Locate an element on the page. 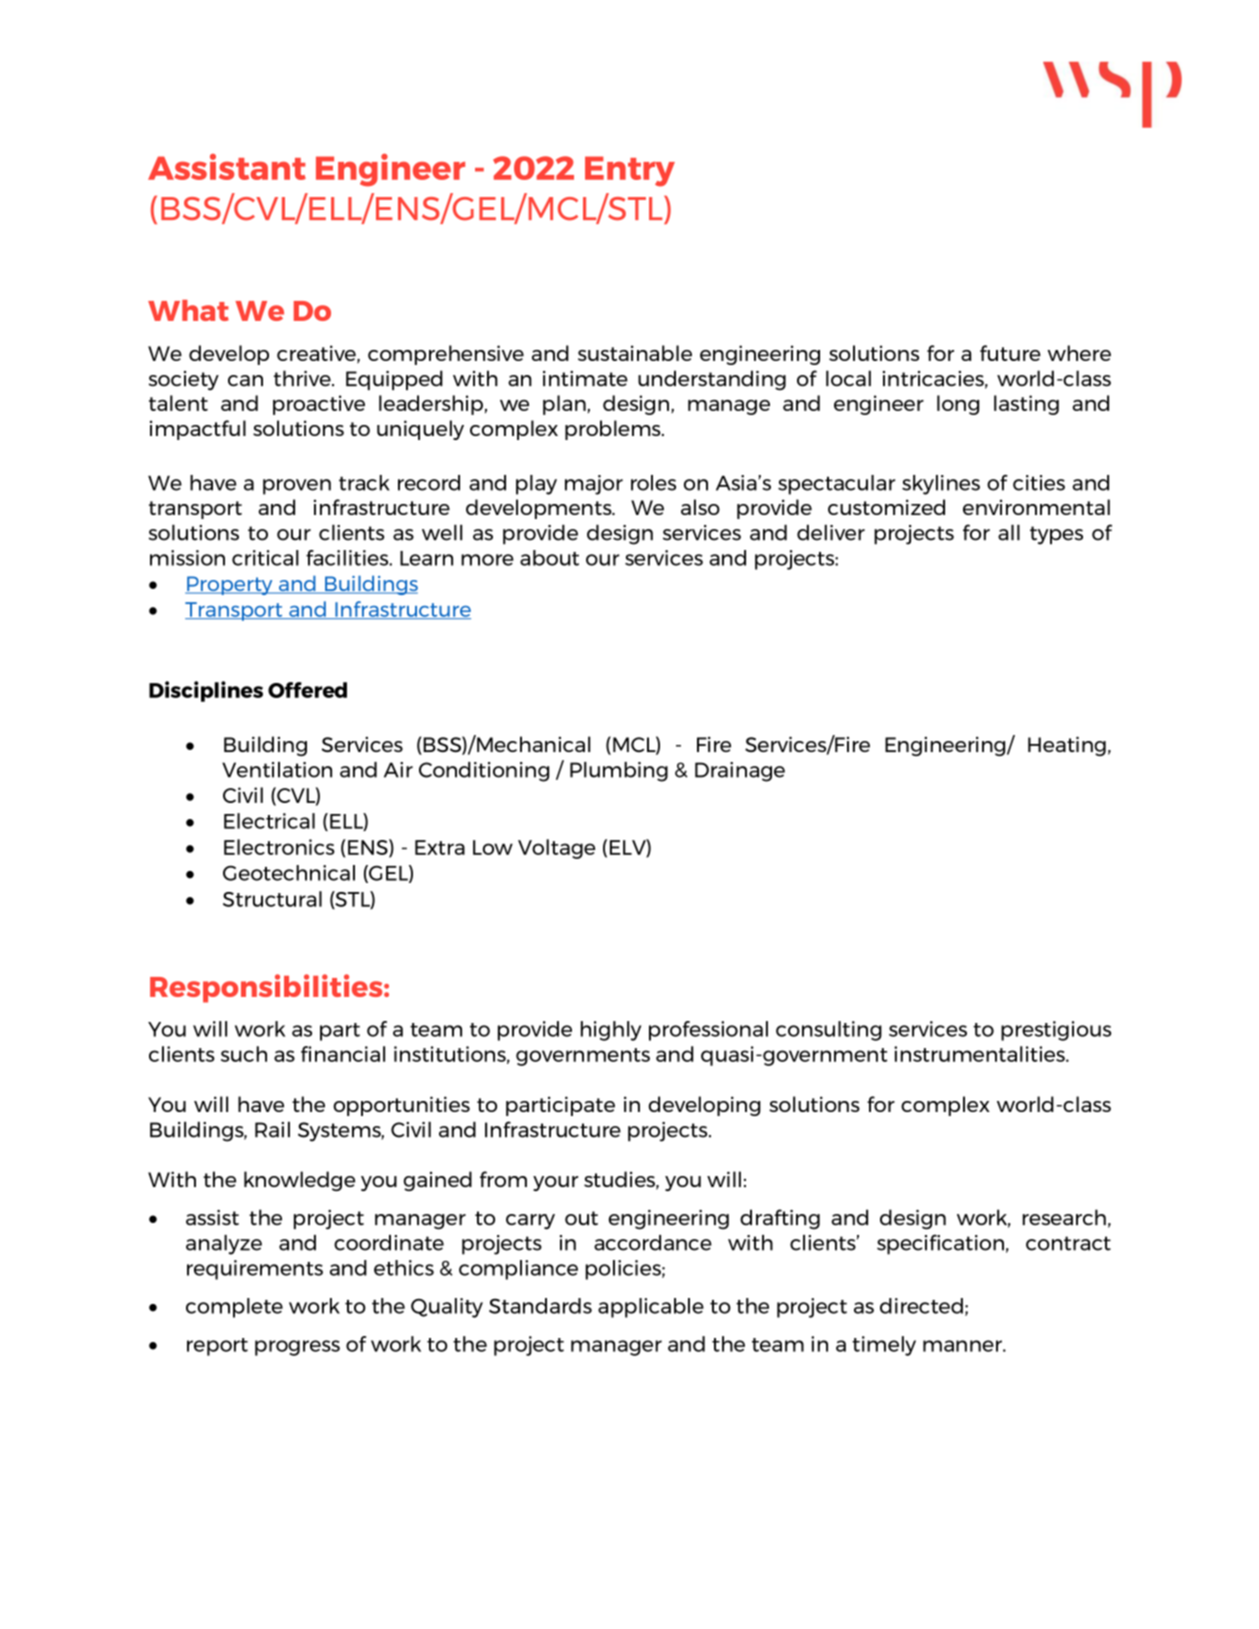  What is located at coordinates (188, 310).
